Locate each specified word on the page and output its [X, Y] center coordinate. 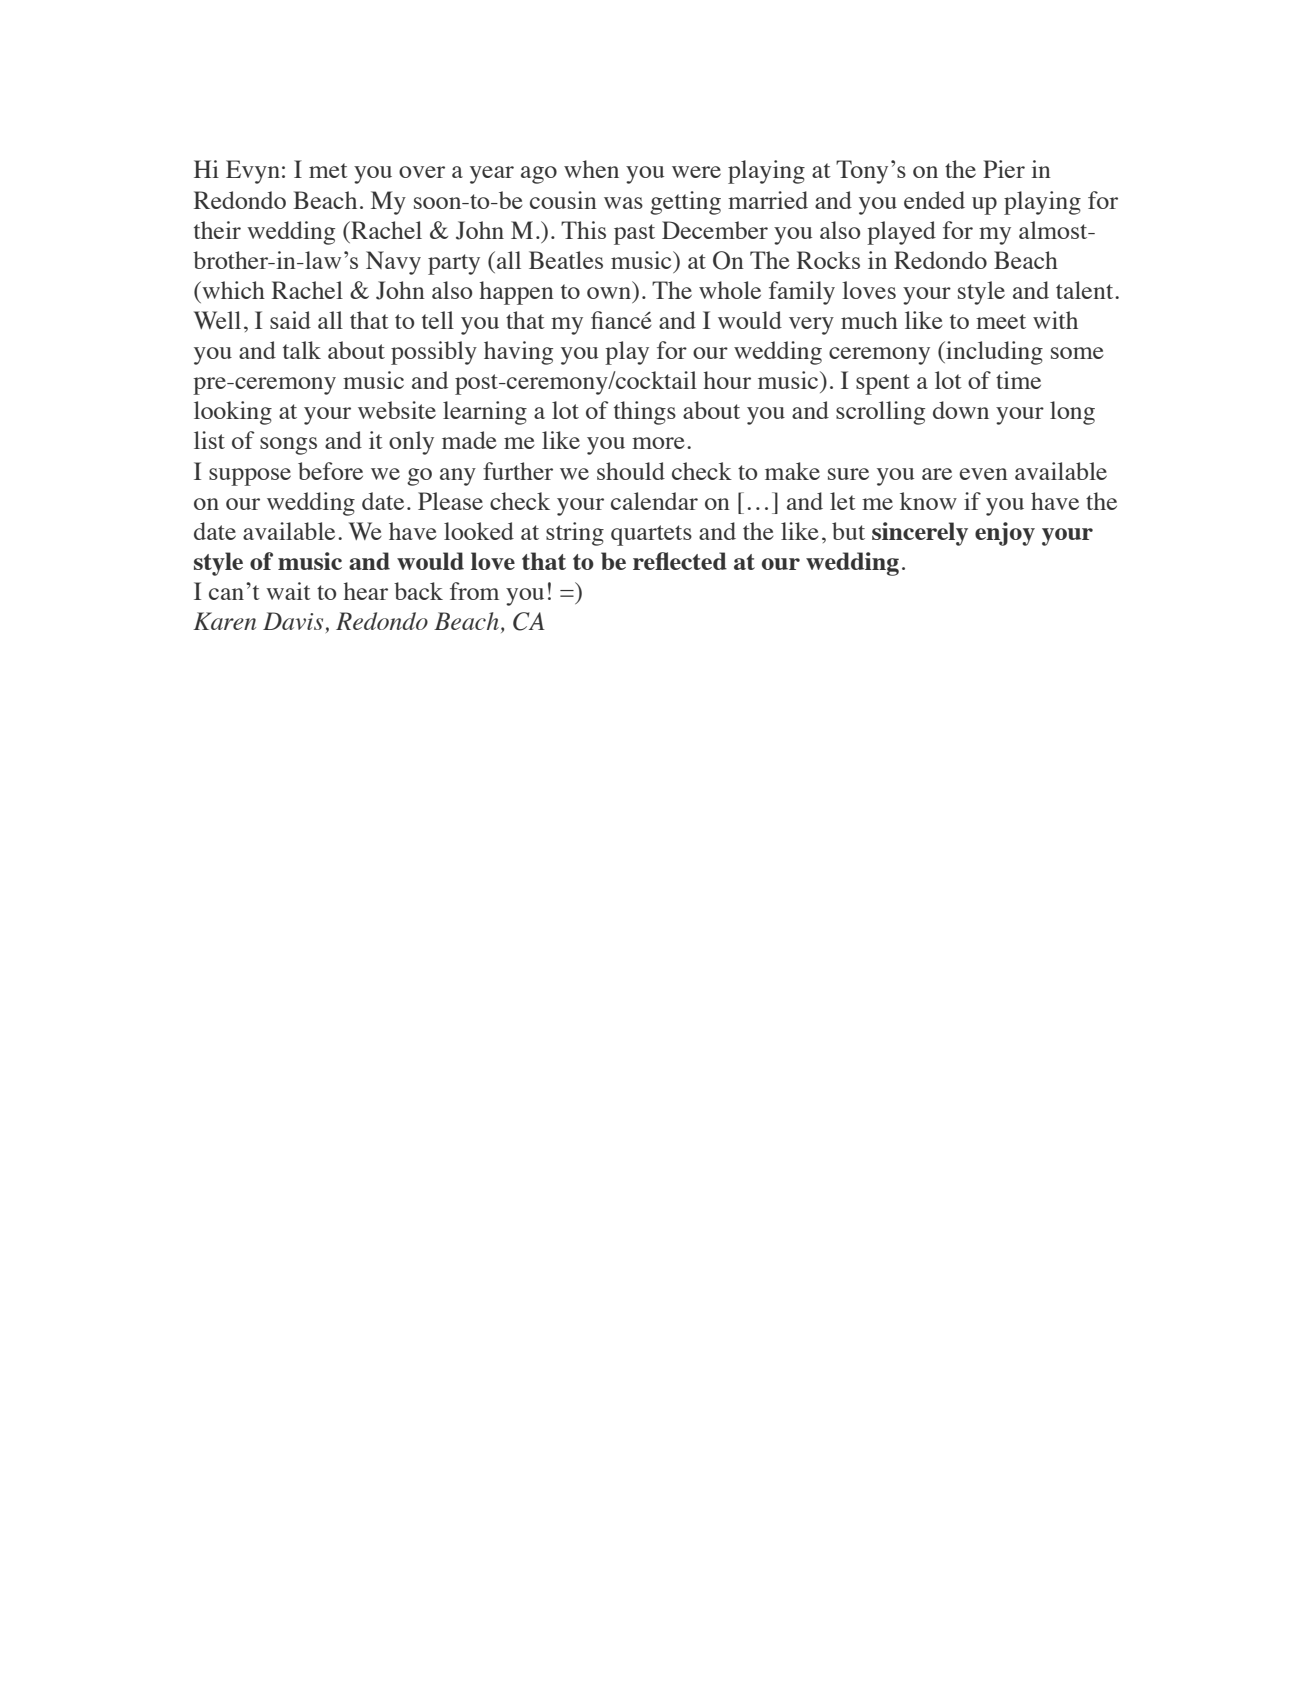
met [328, 170]
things [645, 413]
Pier [1004, 169]
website [397, 410]
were [696, 172]
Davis [293, 621]
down [961, 410]
